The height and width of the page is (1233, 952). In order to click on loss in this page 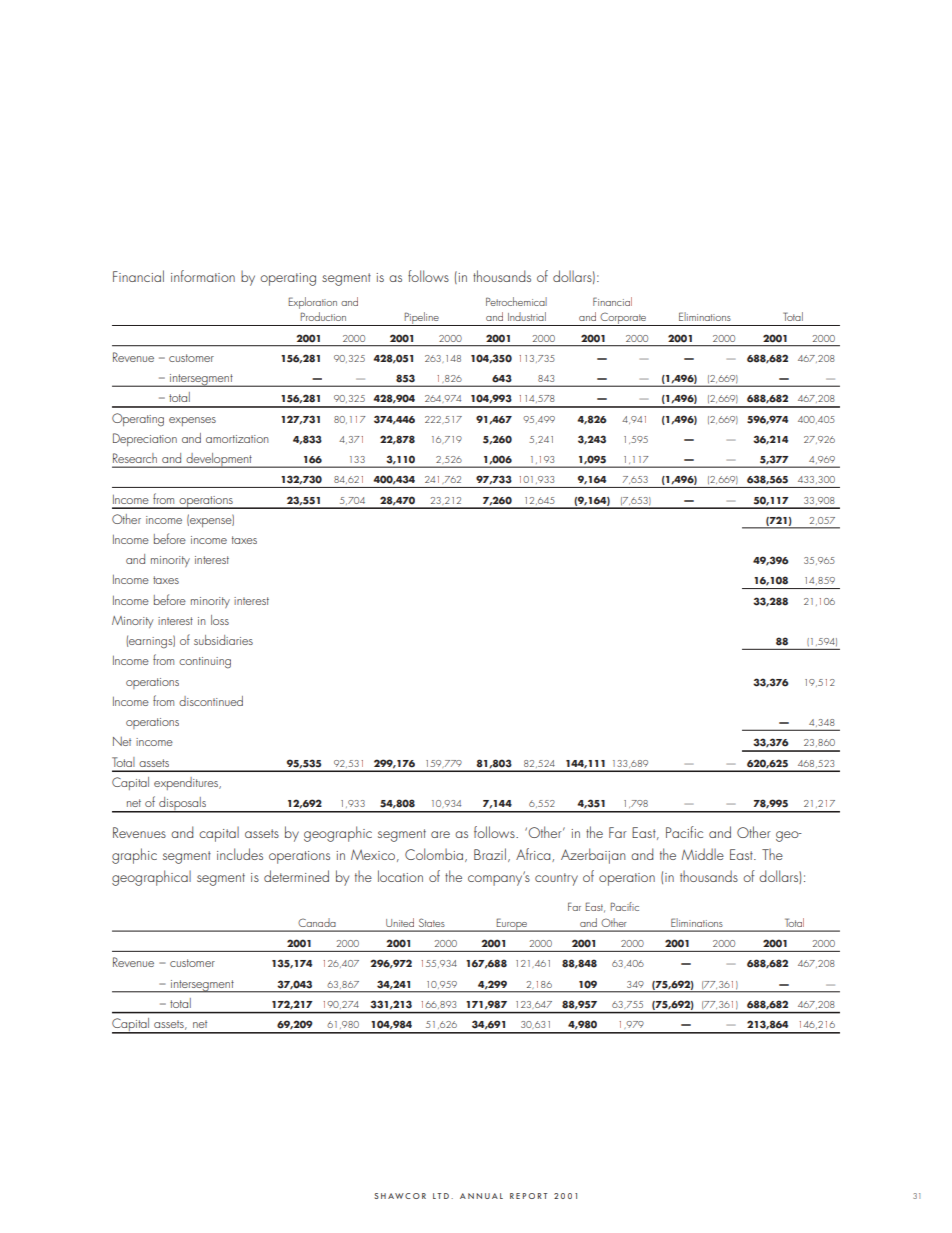, I will do `click(220, 620)`.
